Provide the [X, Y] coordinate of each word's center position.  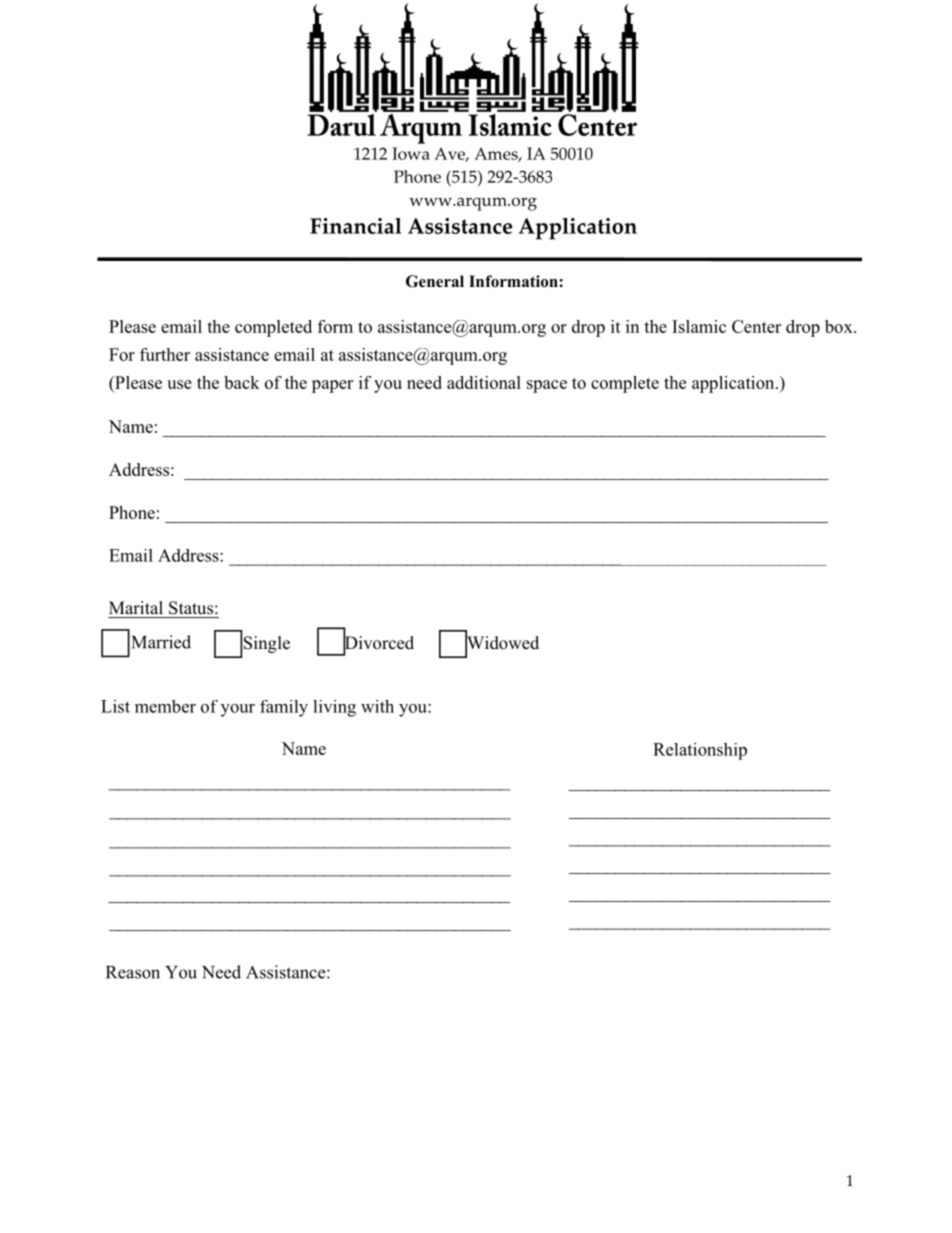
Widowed [502, 643]
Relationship [700, 751]
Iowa [411, 153]
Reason [133, 972]
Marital [136, 607]
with [377, 706]
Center [756, 326]
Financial [356, 226]
